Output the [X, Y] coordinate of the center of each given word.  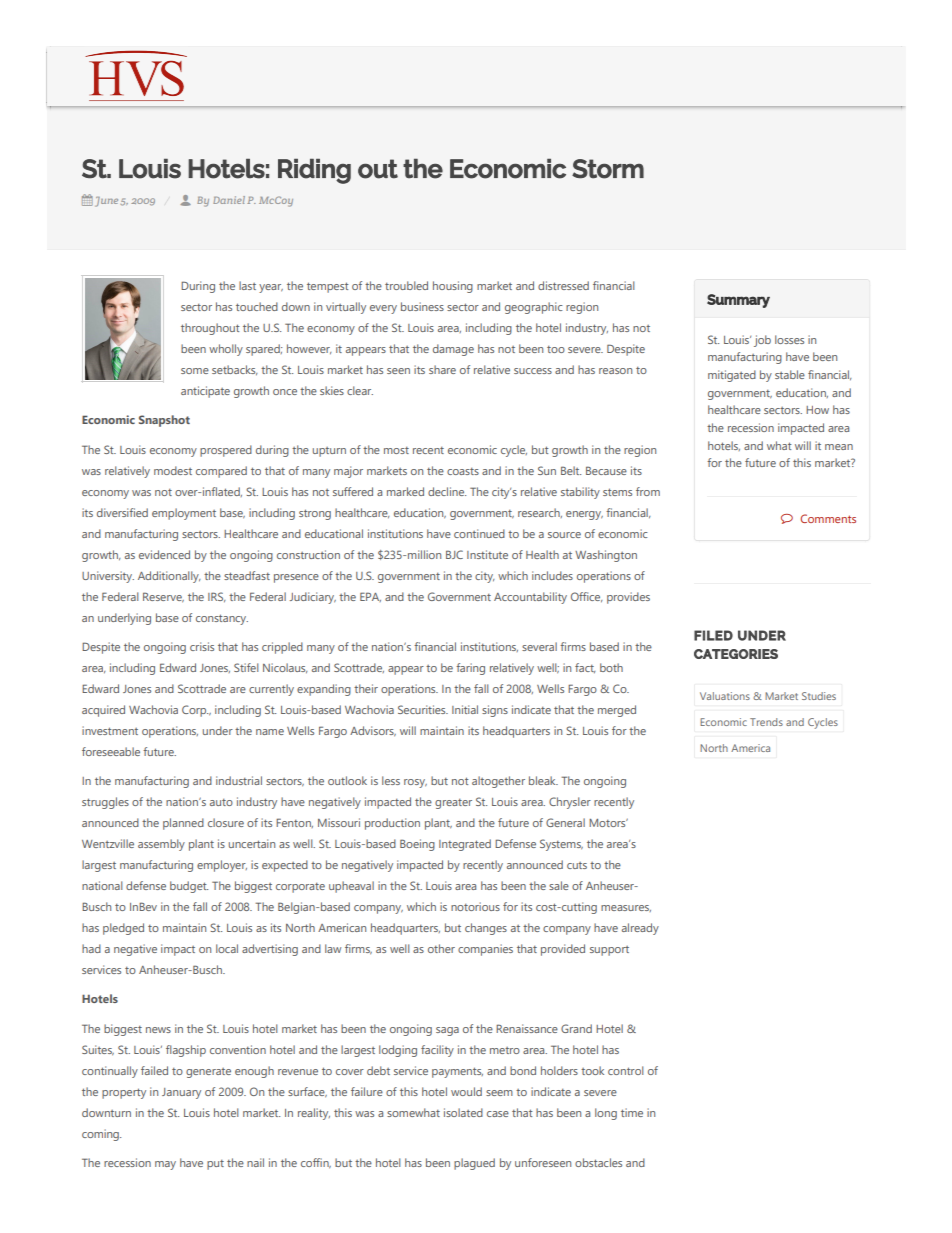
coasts [463, 471]
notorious [475, 906]
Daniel [229, 200]
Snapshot [164, 421]
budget [189, 887]
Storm [608, 169]
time [632, 1112]
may [165, 1165]
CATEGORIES [736, 654]
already [640, 929]
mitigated [732, 376]
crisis [202, 646]
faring [470, 669]
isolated [463, 1112]
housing [453, 287]
